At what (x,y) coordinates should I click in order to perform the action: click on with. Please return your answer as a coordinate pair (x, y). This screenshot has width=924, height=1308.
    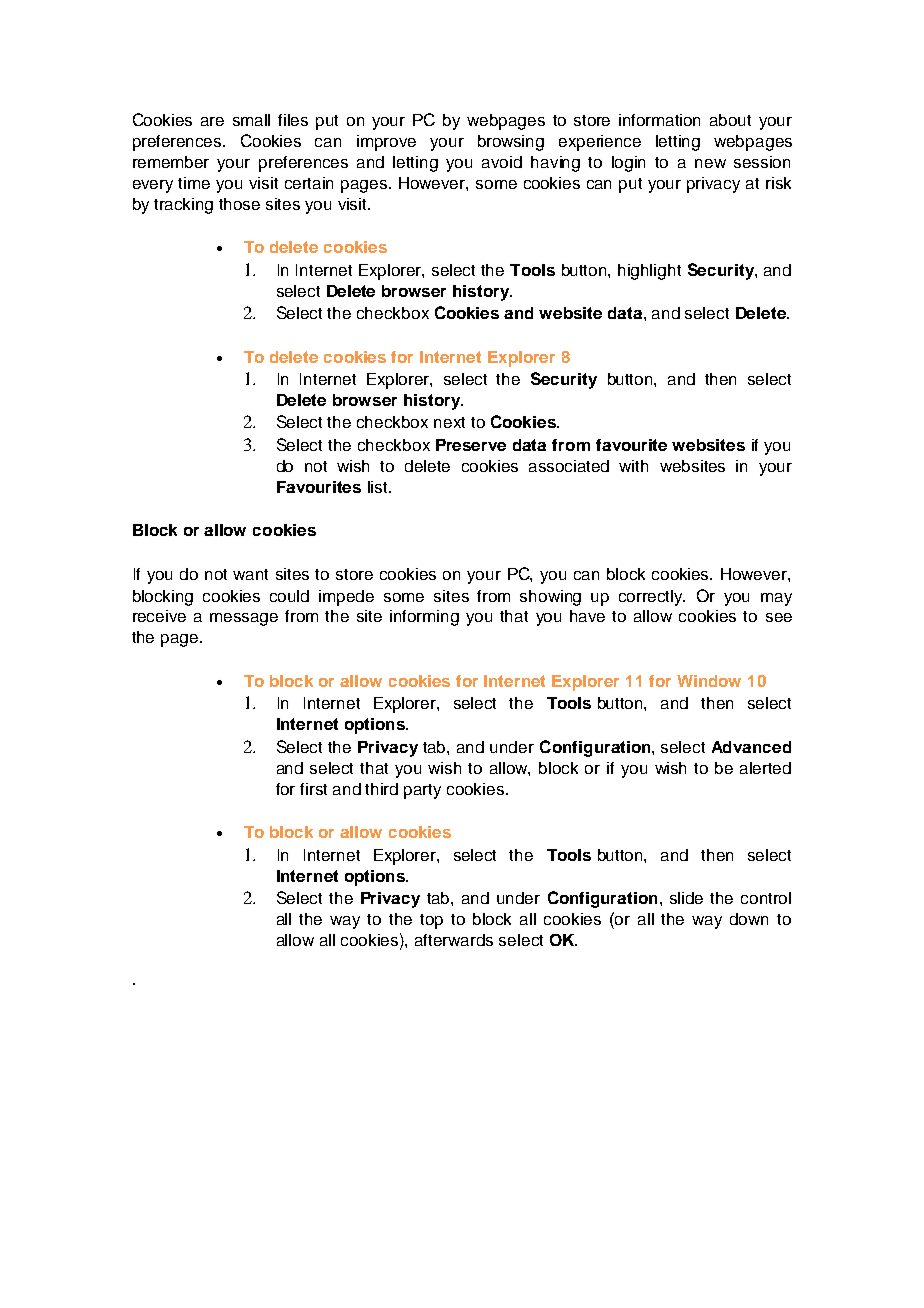
    Looking at the image, I should click on (633, 466).
